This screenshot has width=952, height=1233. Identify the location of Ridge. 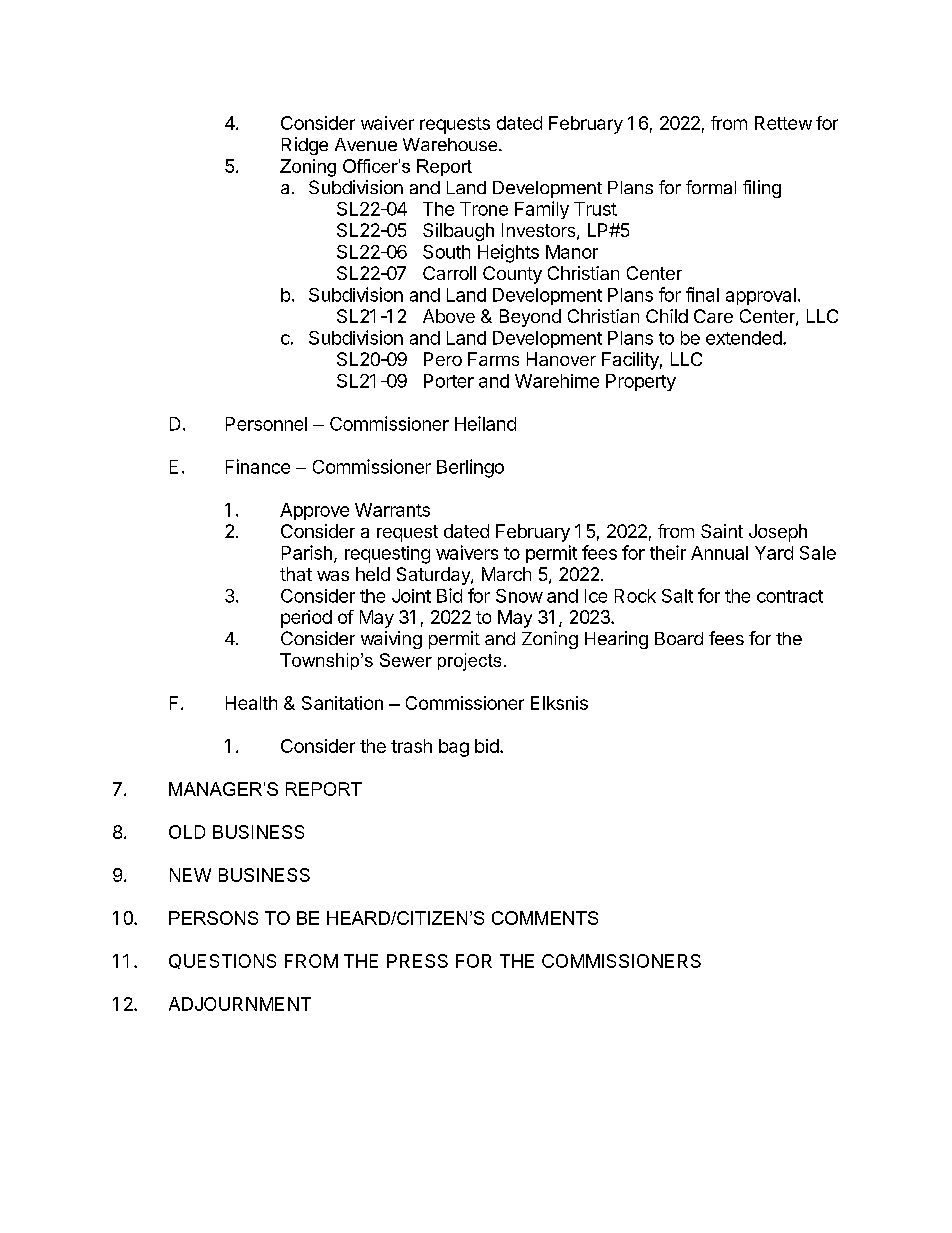
(305, 146).
